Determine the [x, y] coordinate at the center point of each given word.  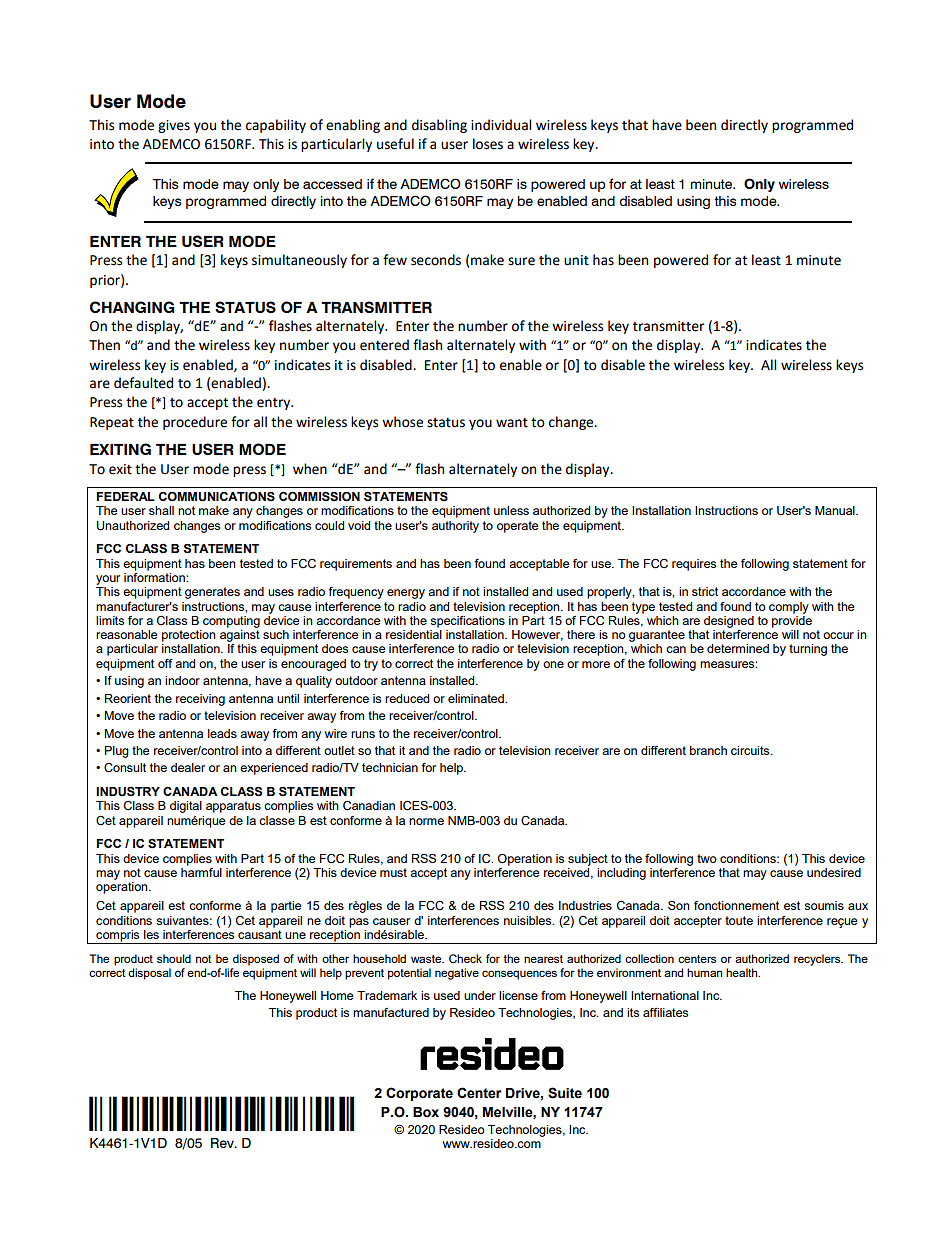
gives [174, 126]
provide [792, 620]
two [707, 858]
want [512, 423]
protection [189, 636]
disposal [149, 974]
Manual [836, 510]
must [393, 872]
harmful [201, 872]
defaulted [143, 383]
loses [488, 144]
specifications [467, 622]
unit [576, 260]
